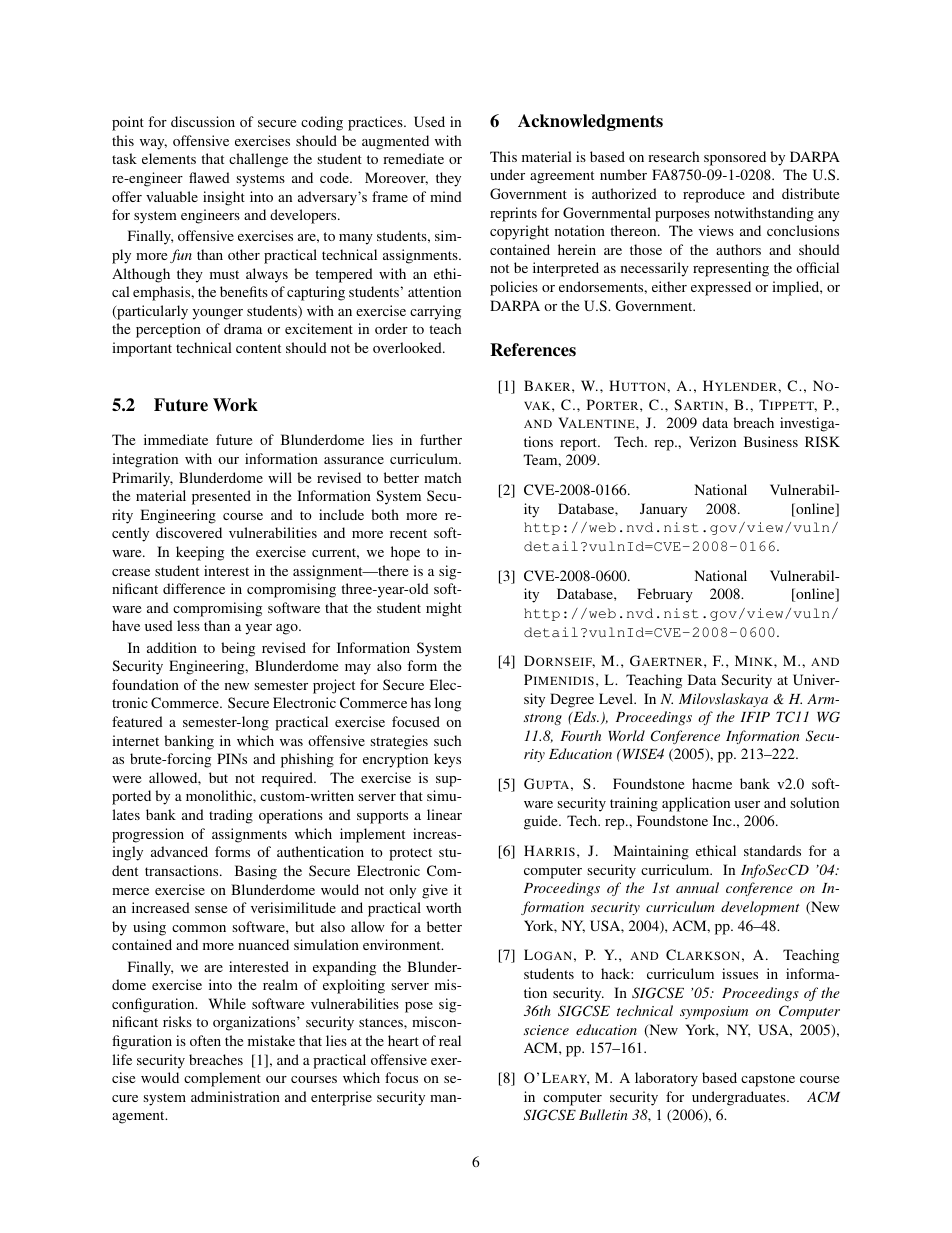  I want to click on capstone, so click(768, 1080).
